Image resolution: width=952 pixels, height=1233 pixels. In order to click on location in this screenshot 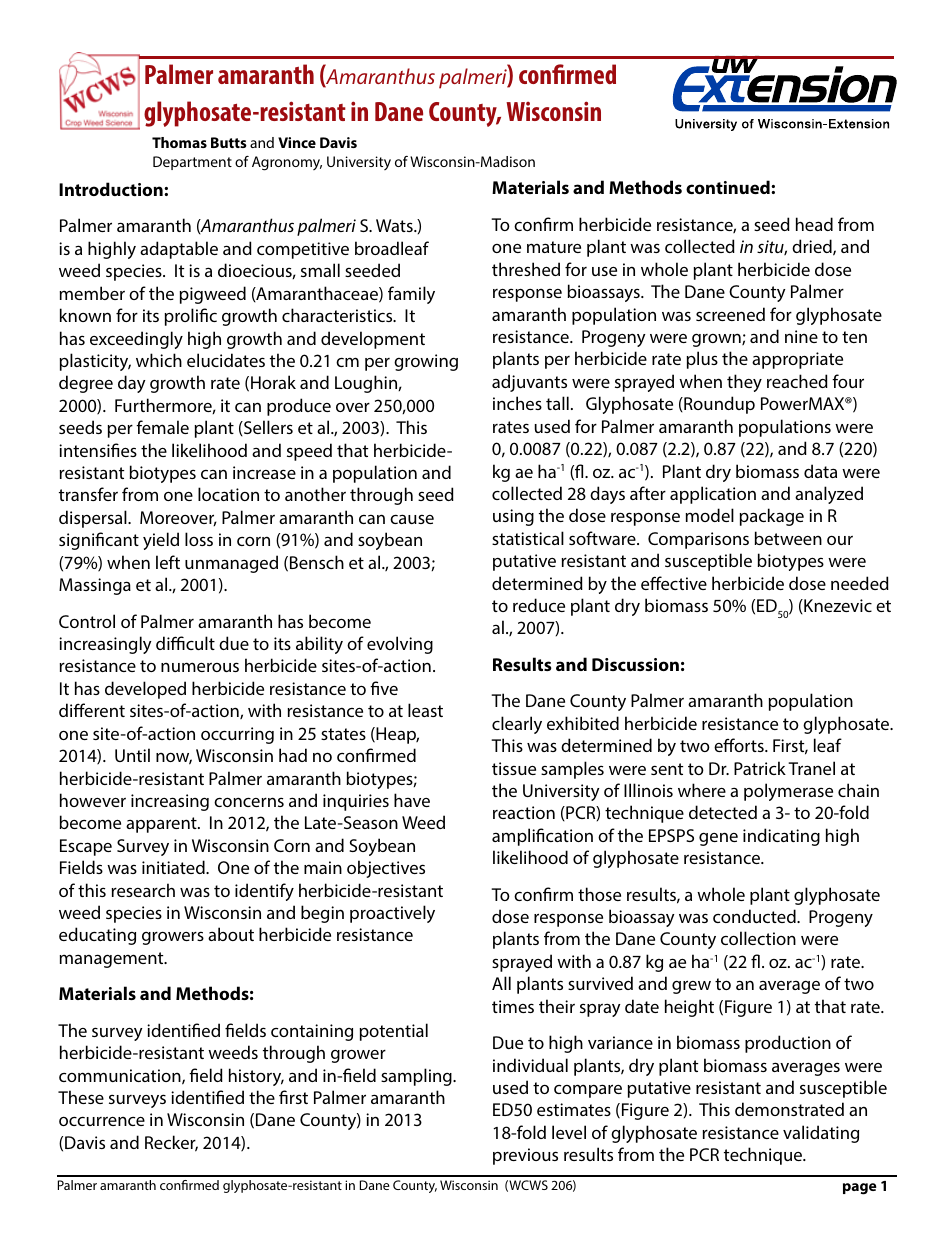, I will do `click(228, 494)`.
